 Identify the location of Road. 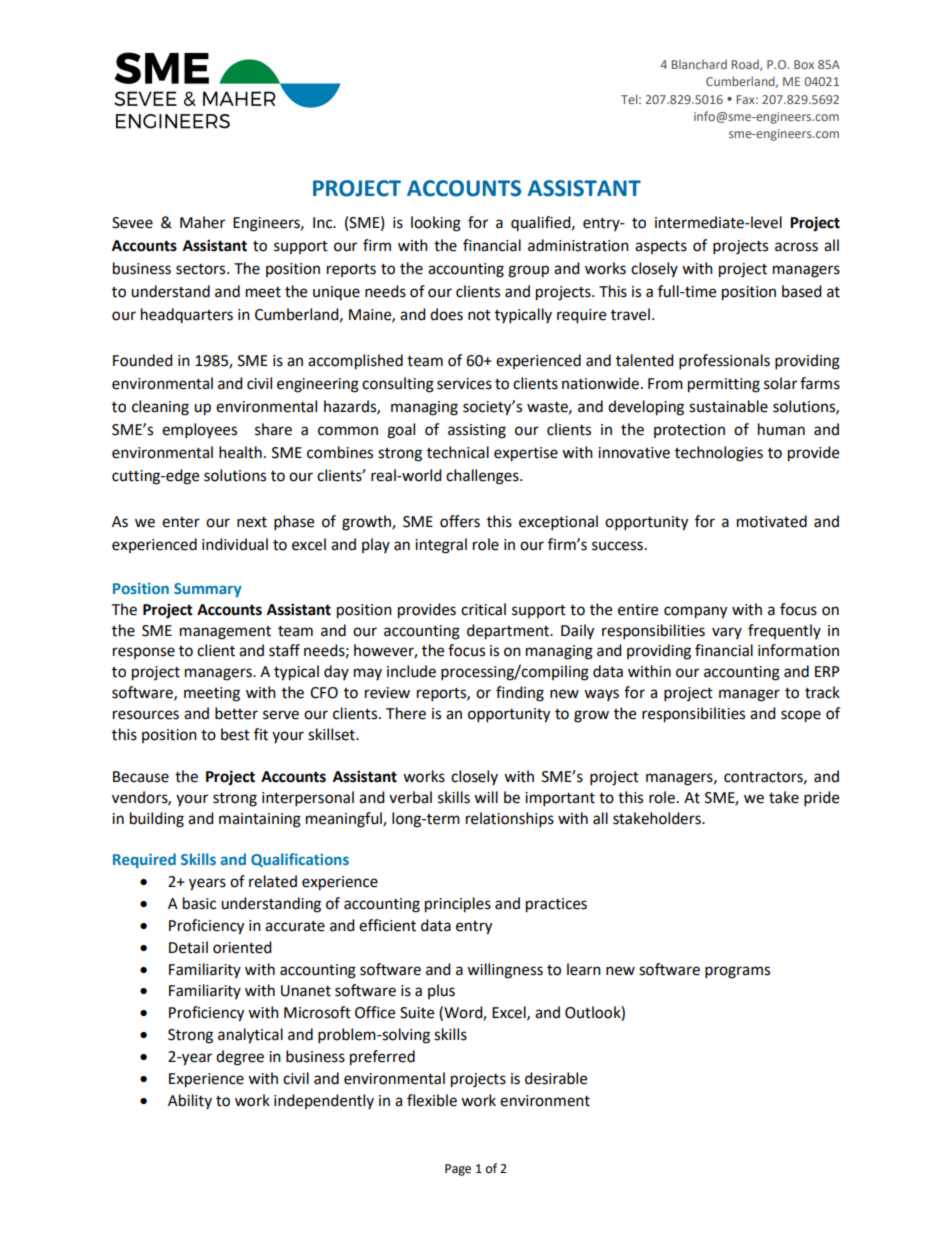
(746, 65).
